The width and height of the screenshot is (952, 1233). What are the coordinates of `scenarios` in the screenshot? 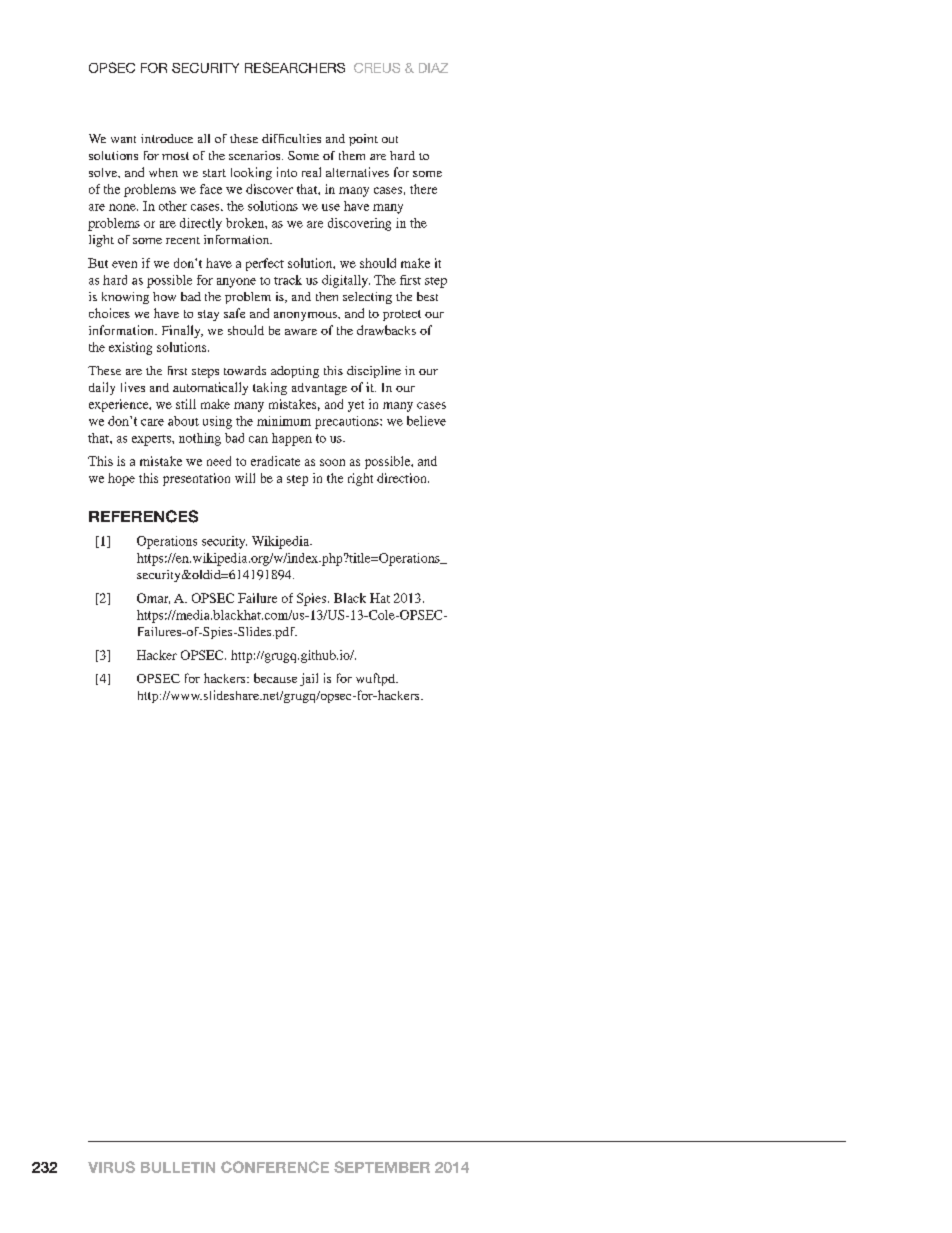 It's located at (256, 155).
